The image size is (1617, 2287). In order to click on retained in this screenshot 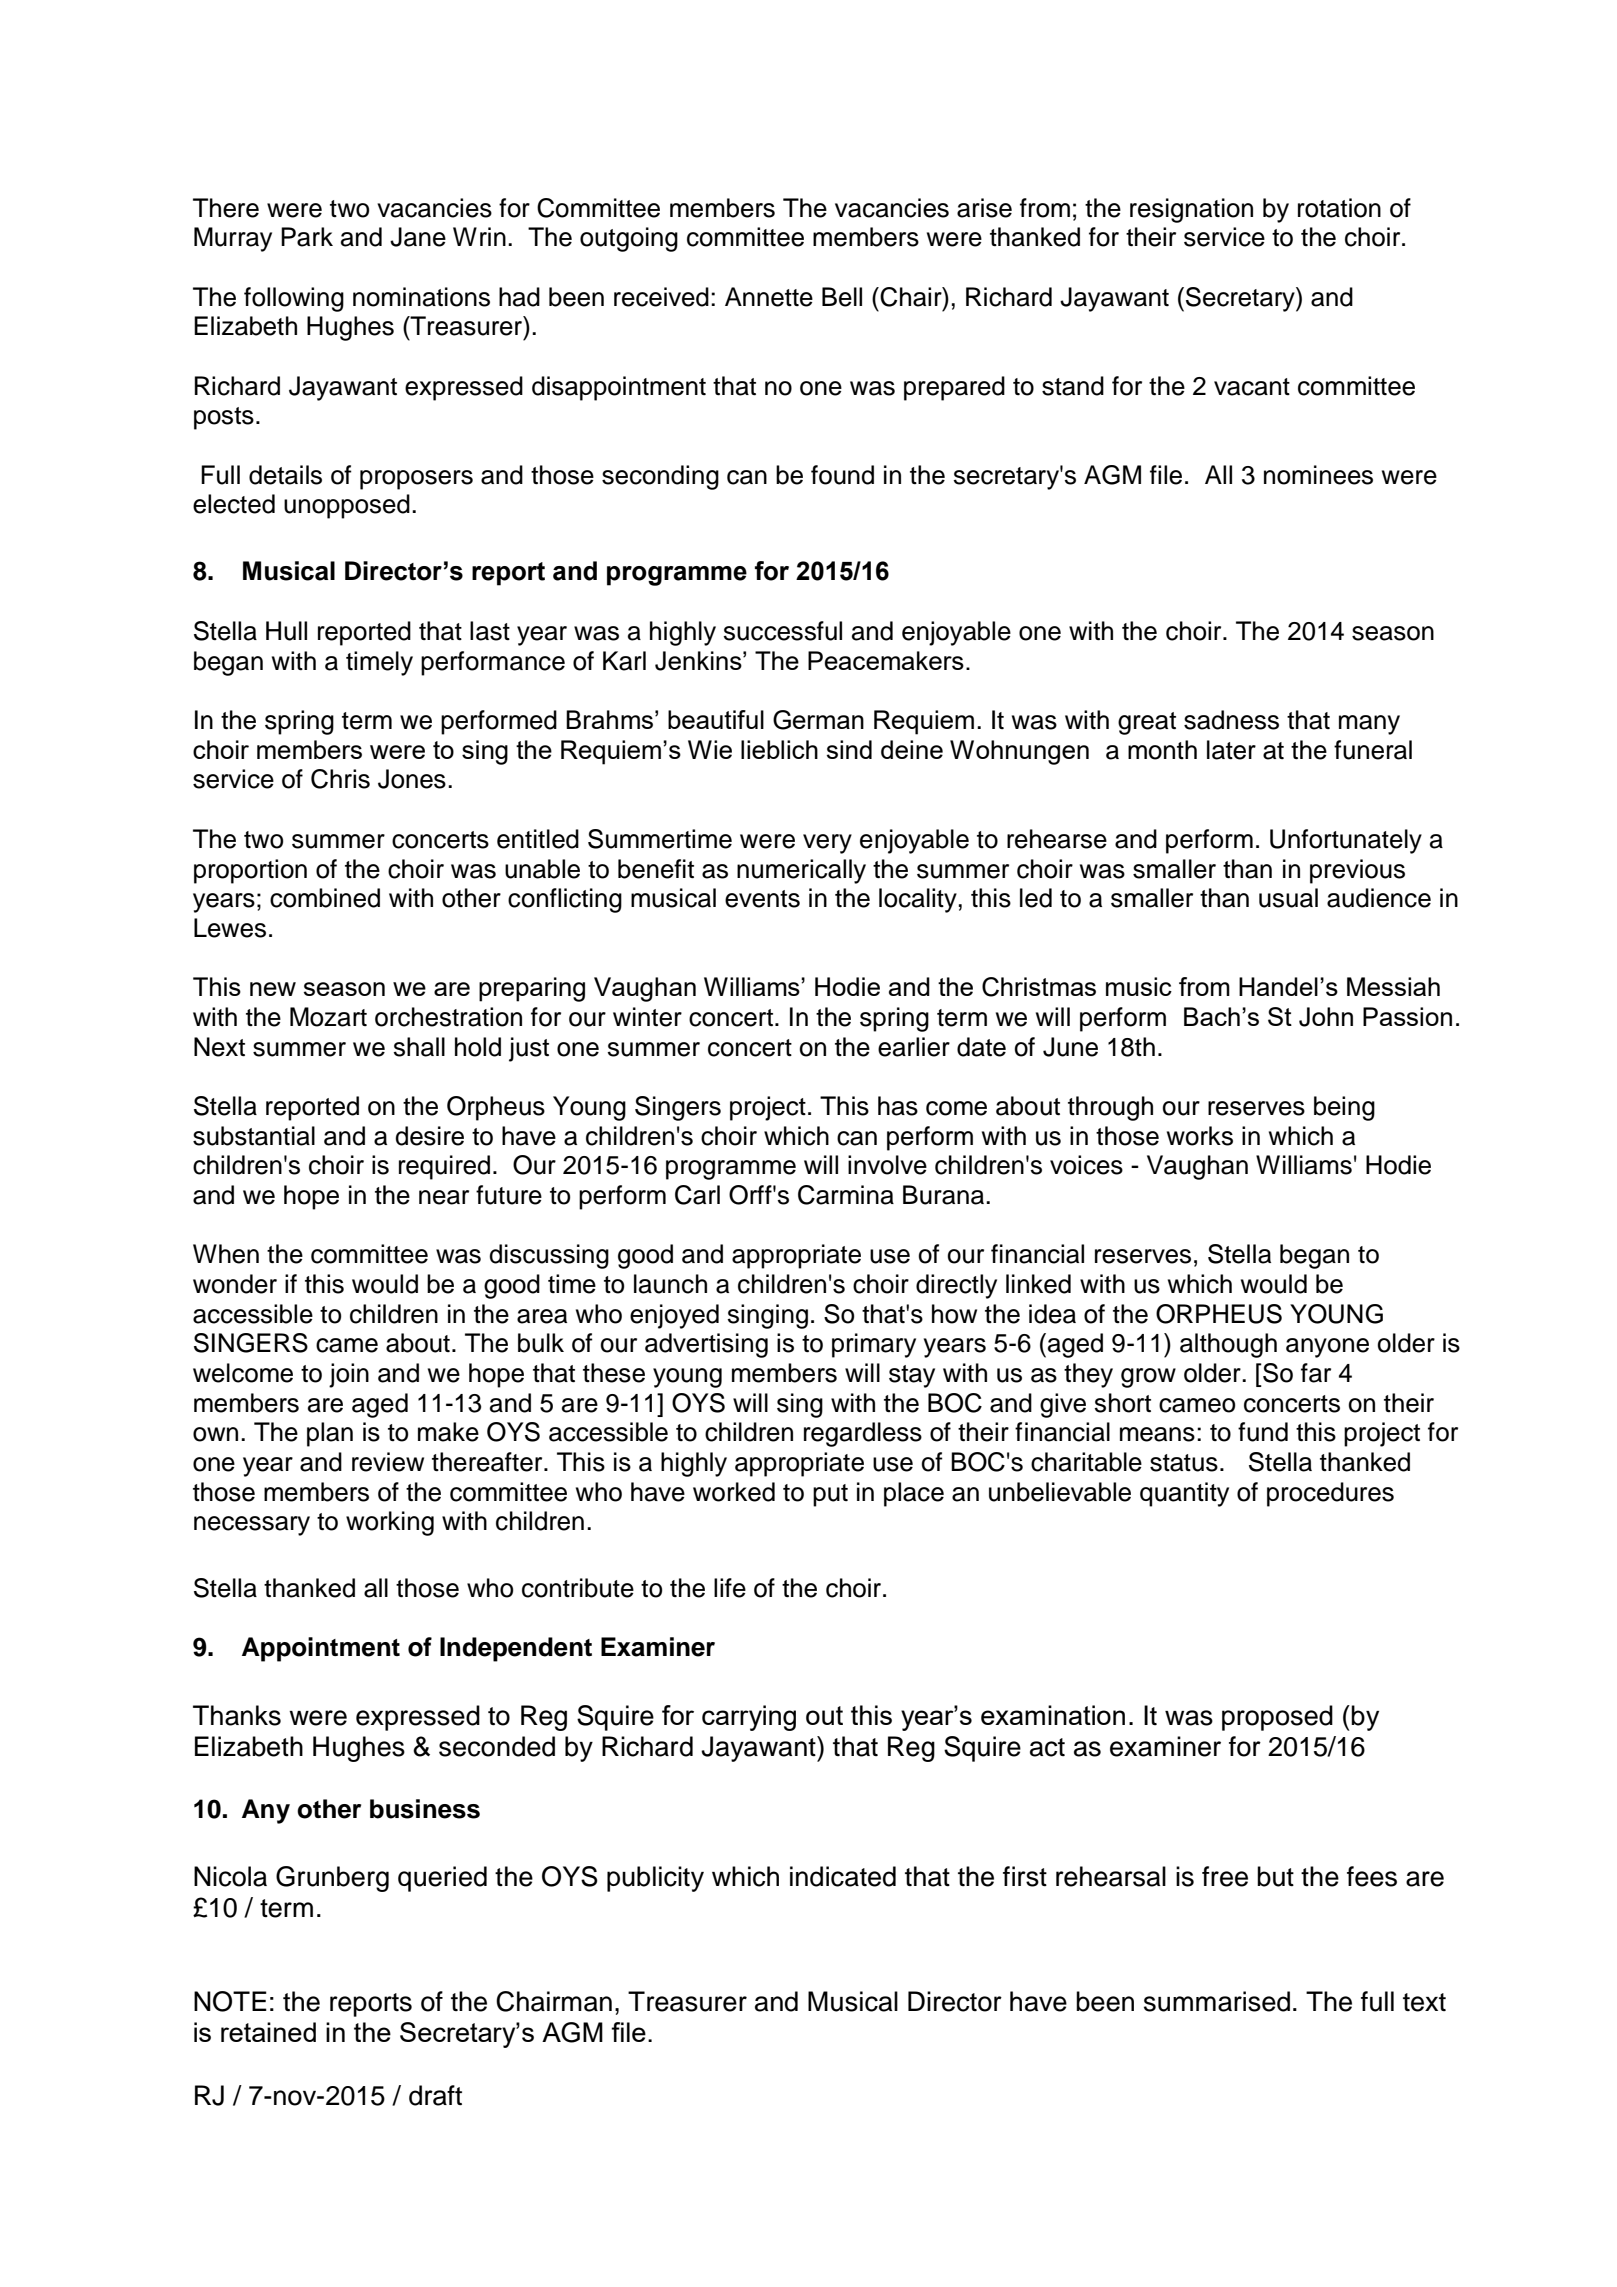, I will do `click(268, 2032)`.
